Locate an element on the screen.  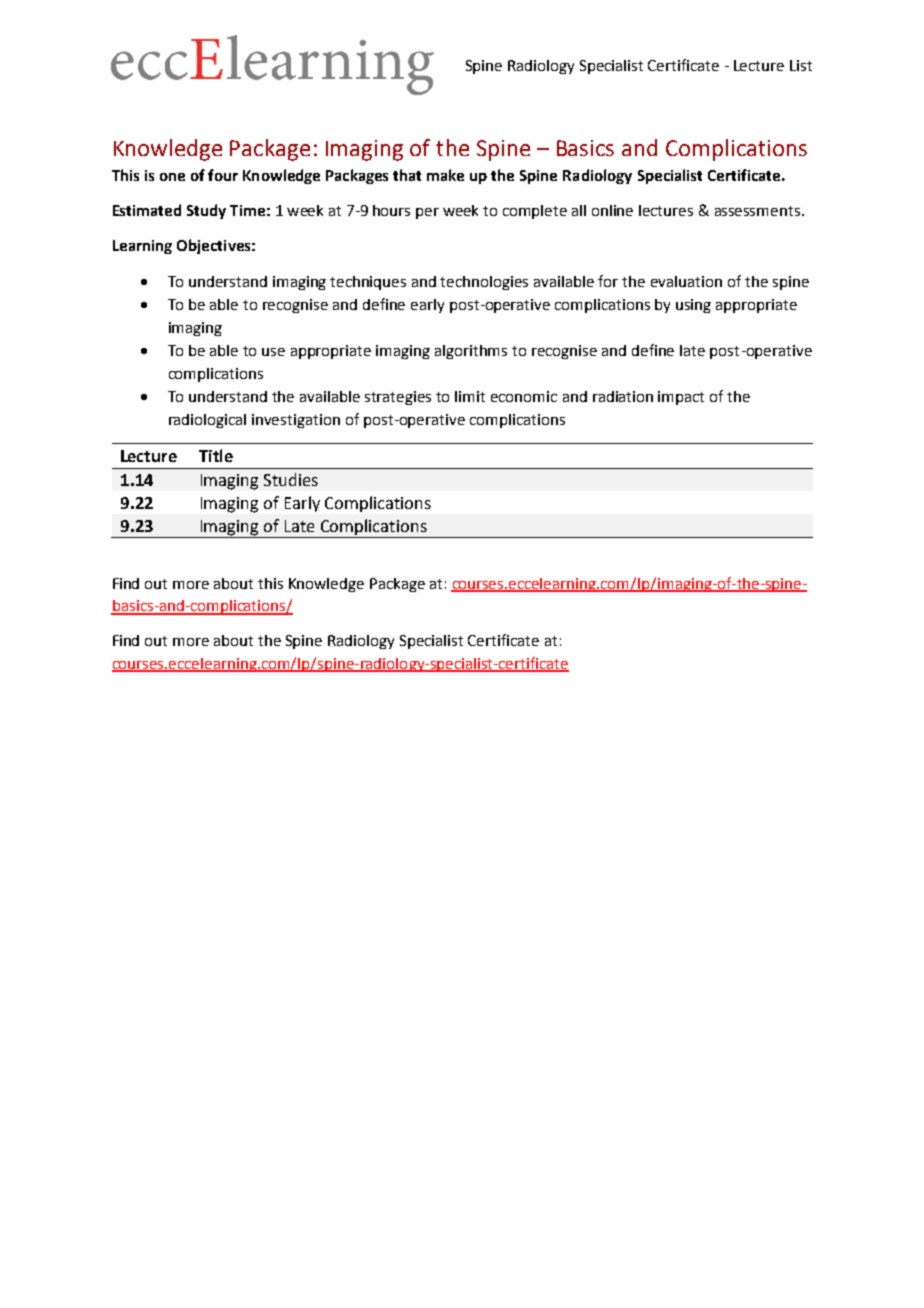
four is located at coordinates (223, 175).
